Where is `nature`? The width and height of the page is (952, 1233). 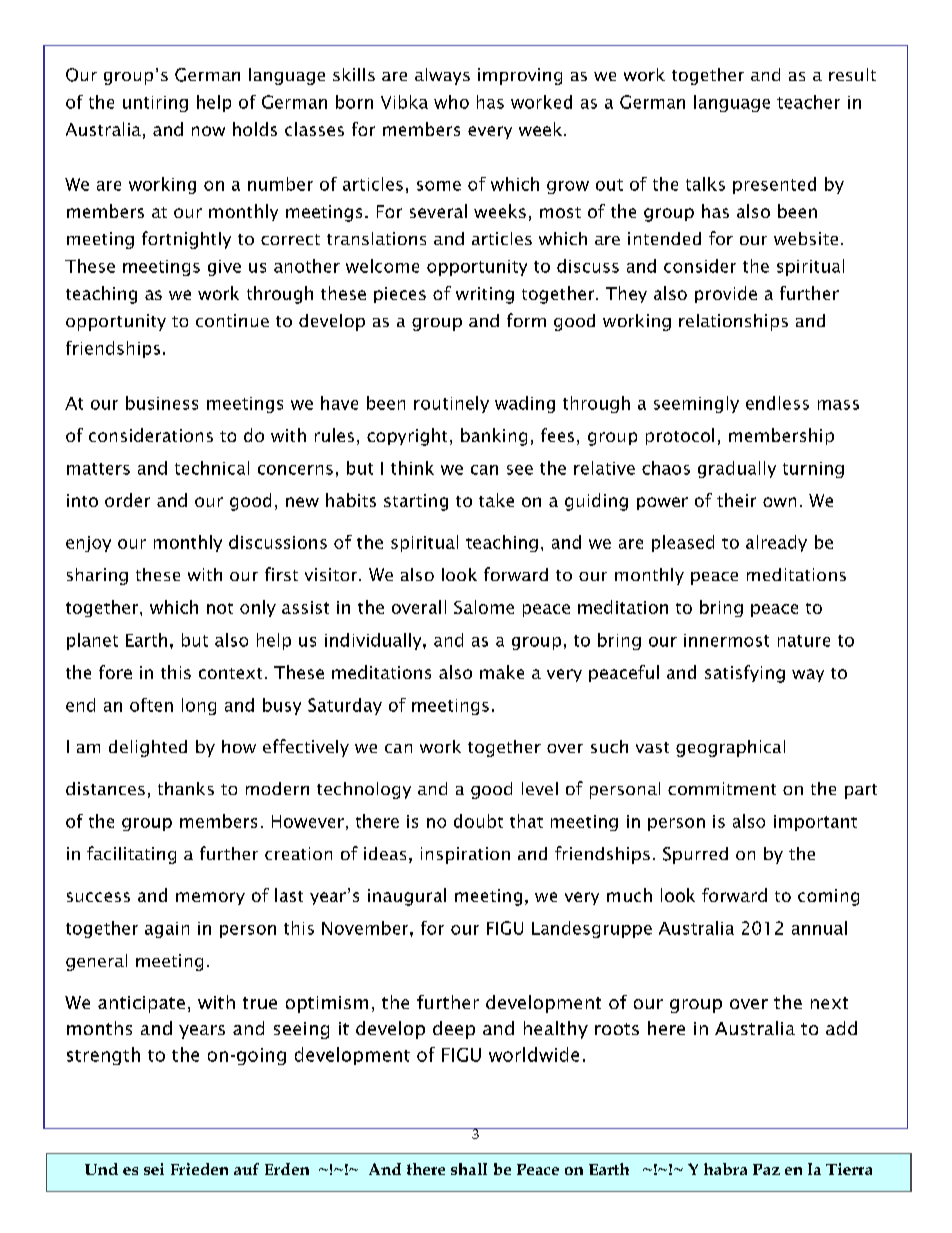
nature is located at coordinates (804, 641).
